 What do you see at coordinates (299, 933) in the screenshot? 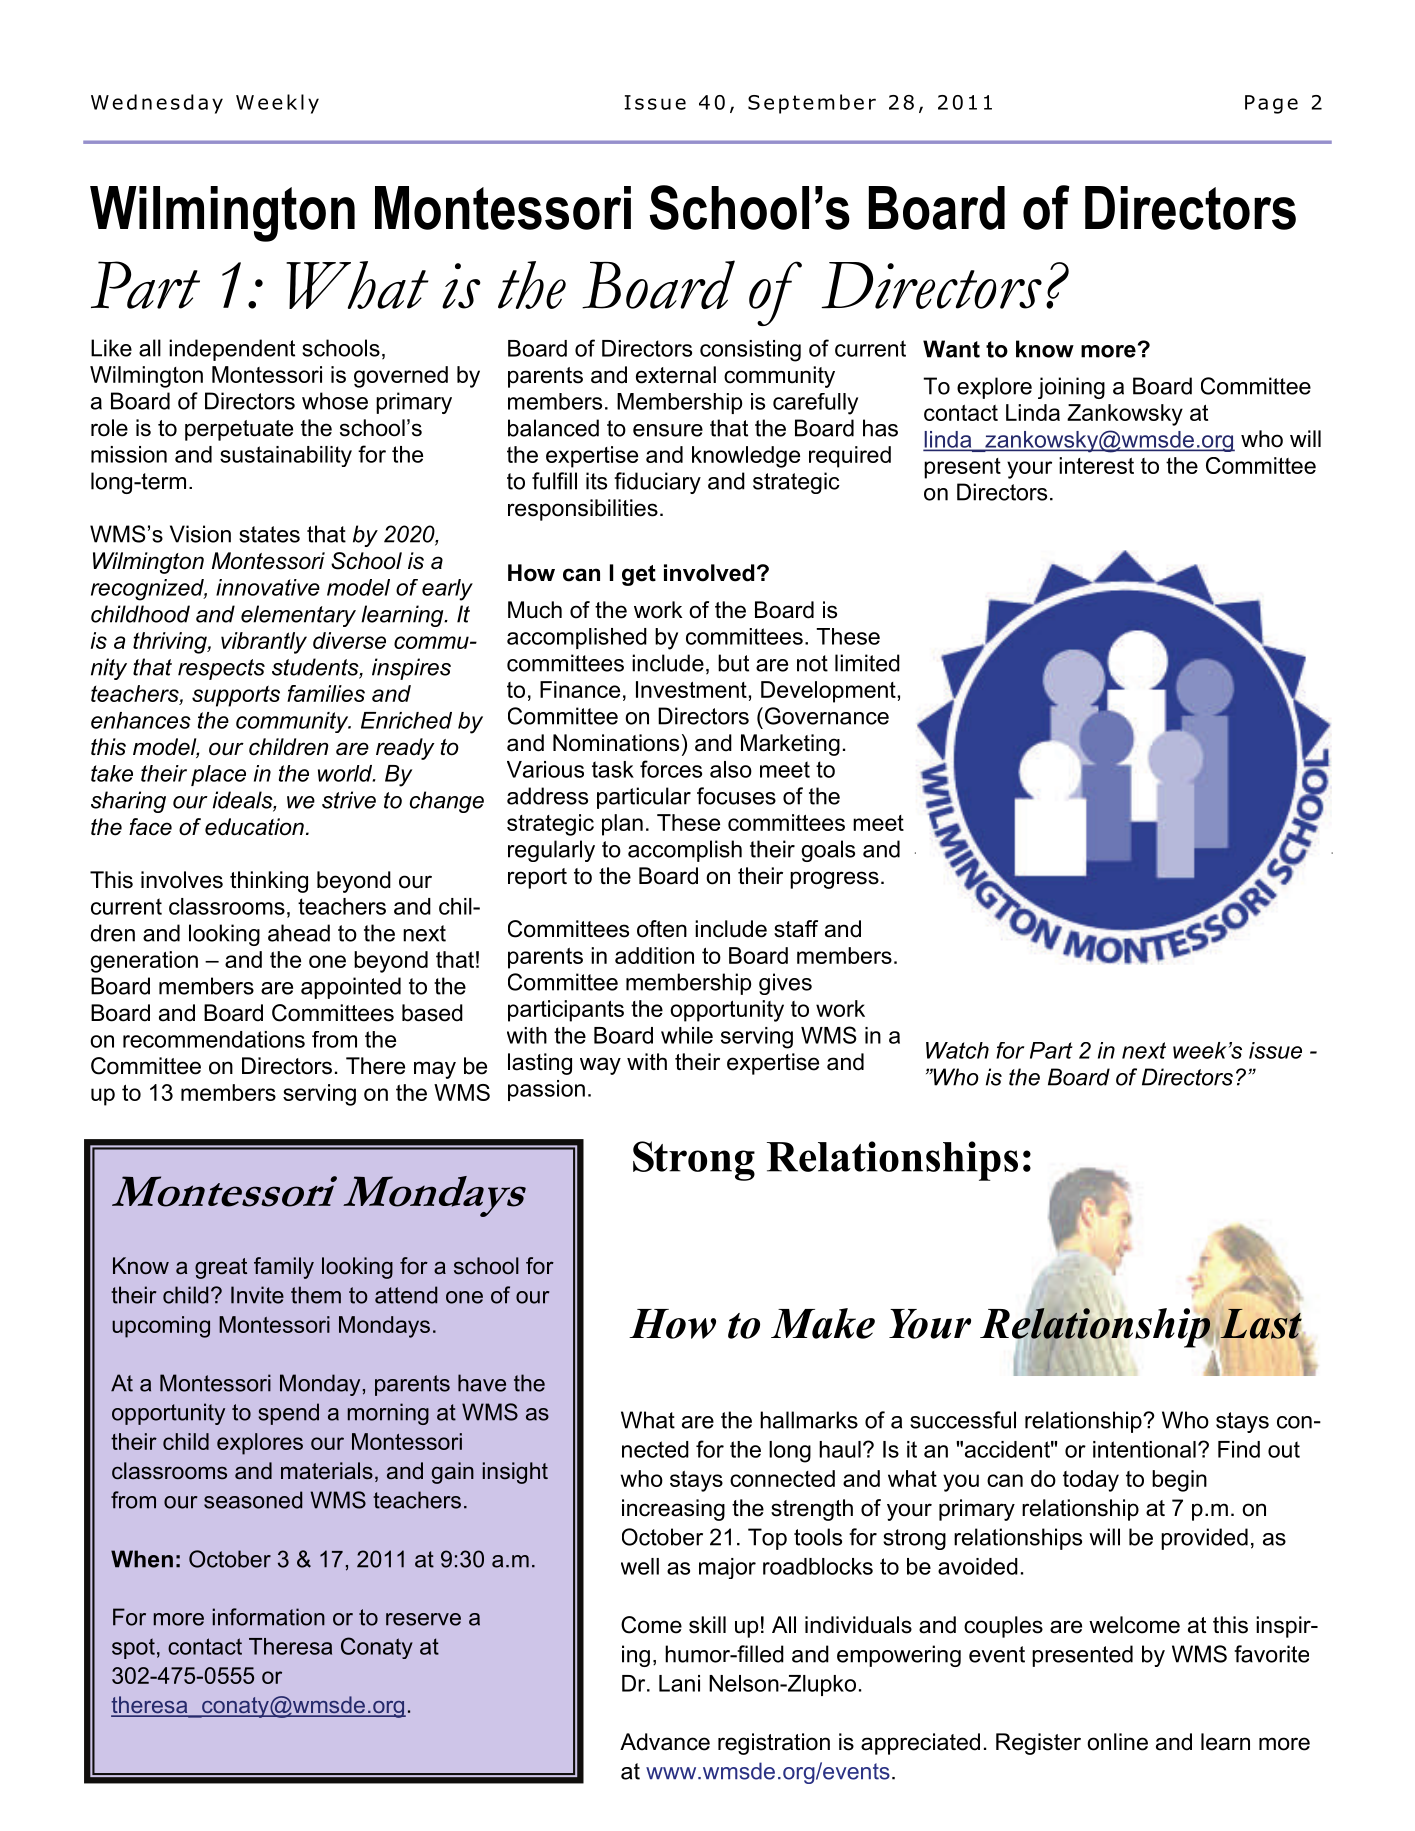
I see `ahead` at bounding box center [299, 933].
